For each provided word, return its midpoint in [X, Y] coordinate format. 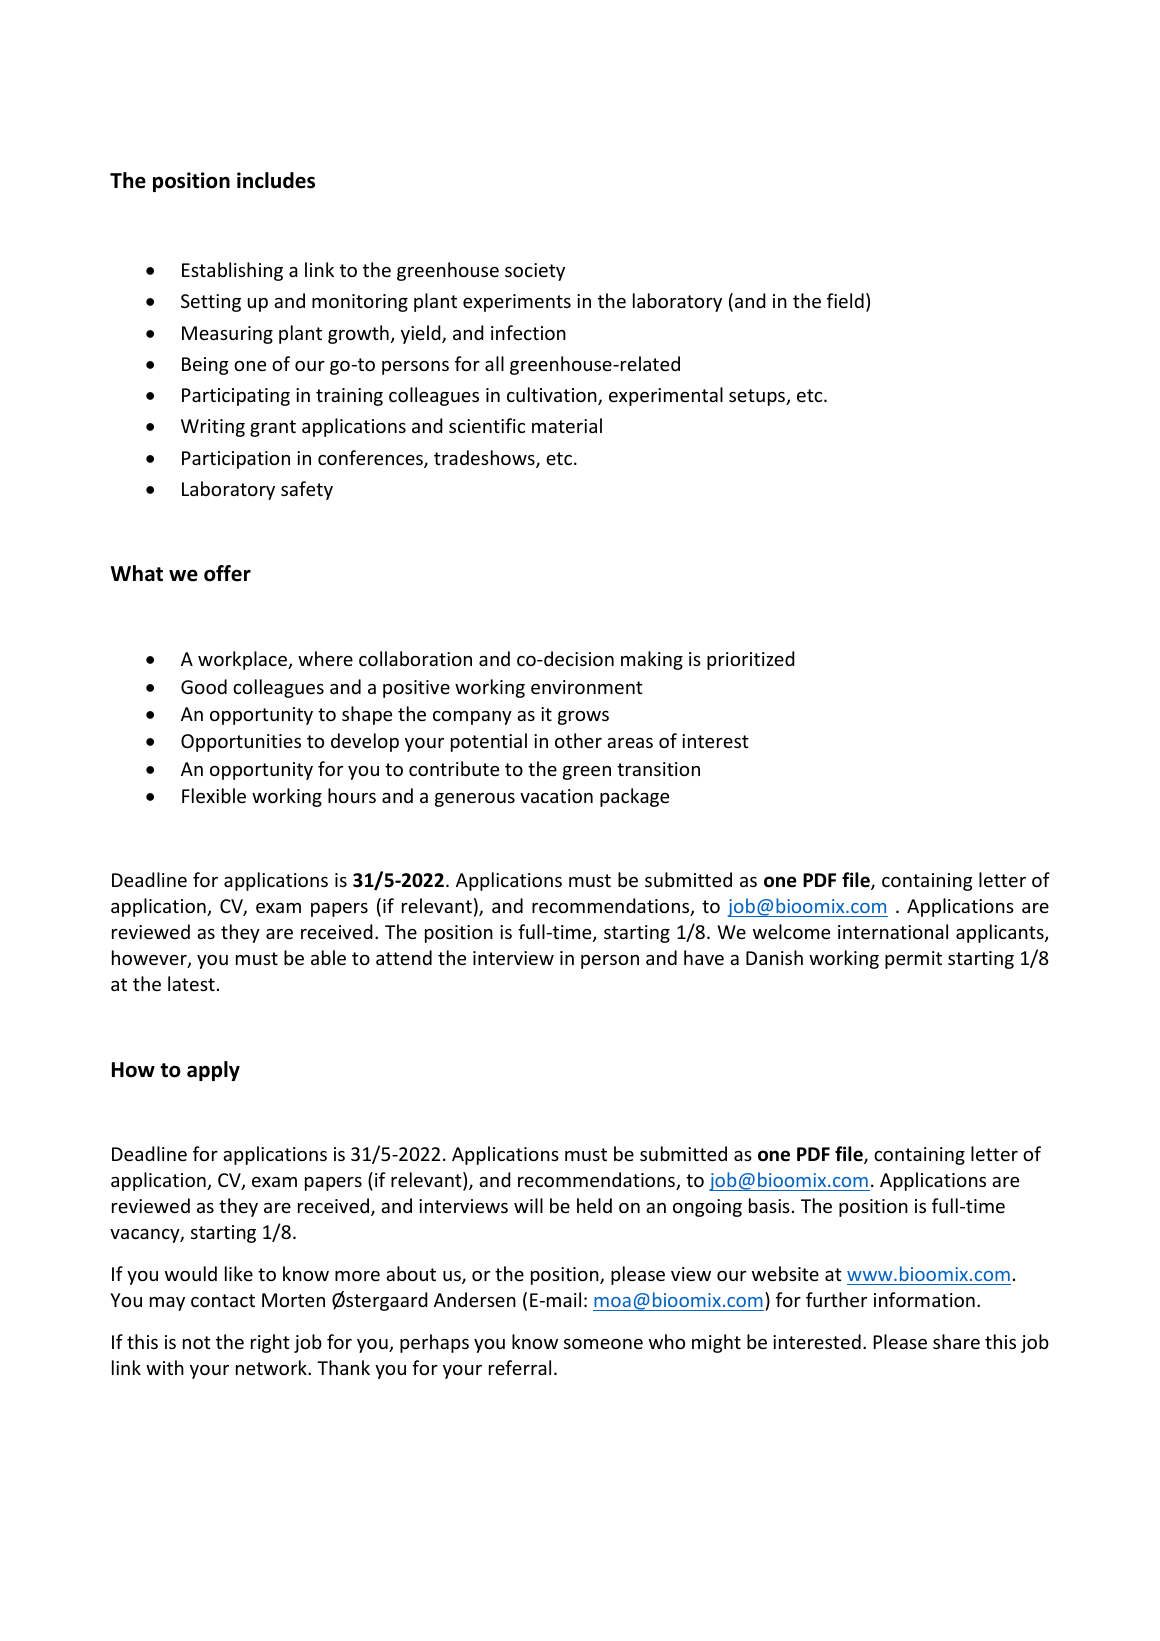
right [270, 1343]
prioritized [751, 660]
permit [913, 960]
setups [758, 397]
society [535, 272]
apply [213, 1071]
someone [603, 1344]
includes [276, 180]
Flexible [214, 795]
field [845, 300]
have [704, 957]
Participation [236, 460]
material [567, 425]
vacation [556, 796]
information [924, 1299]
